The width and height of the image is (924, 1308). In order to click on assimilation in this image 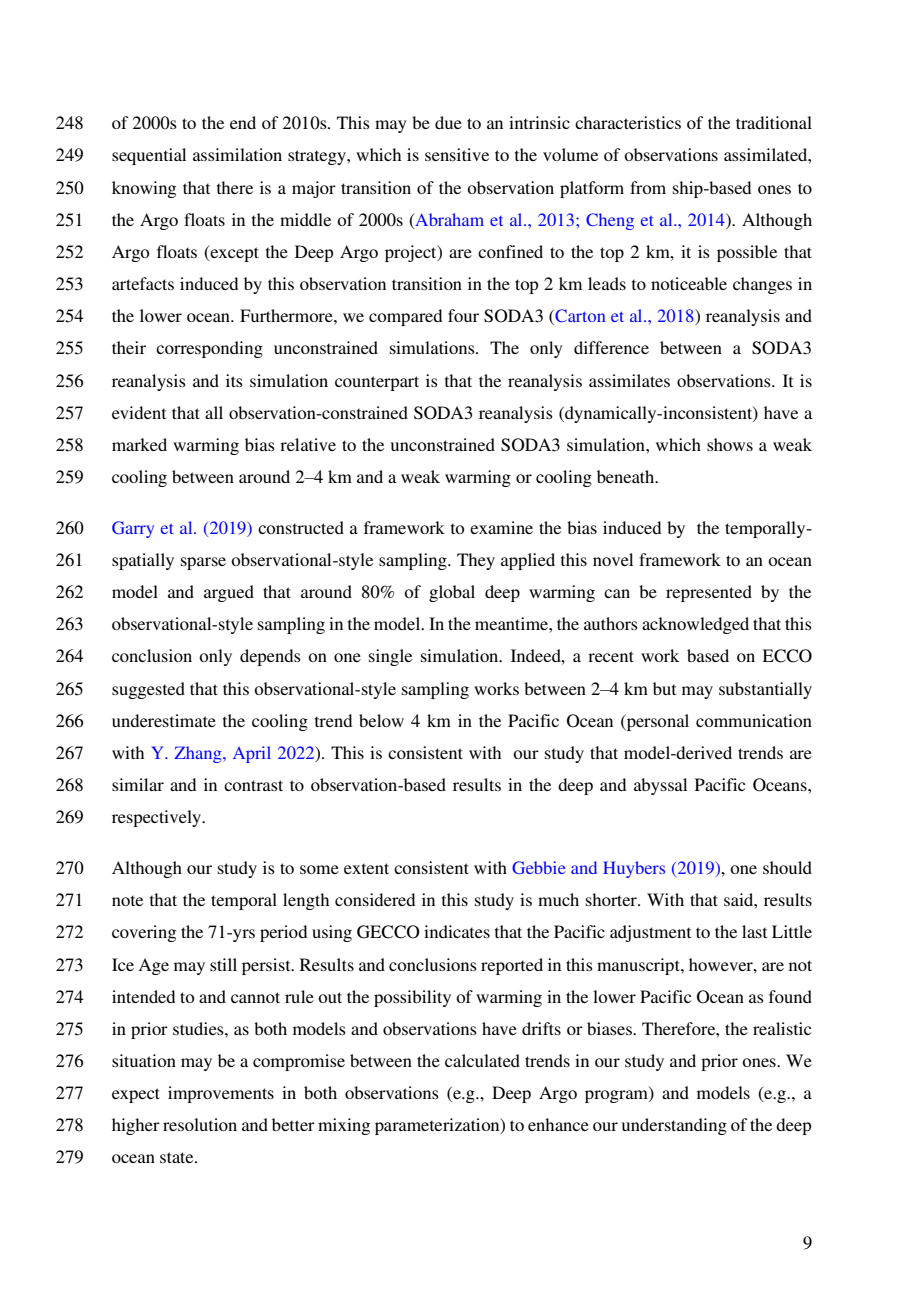, I will do `click(237, 154)`.
